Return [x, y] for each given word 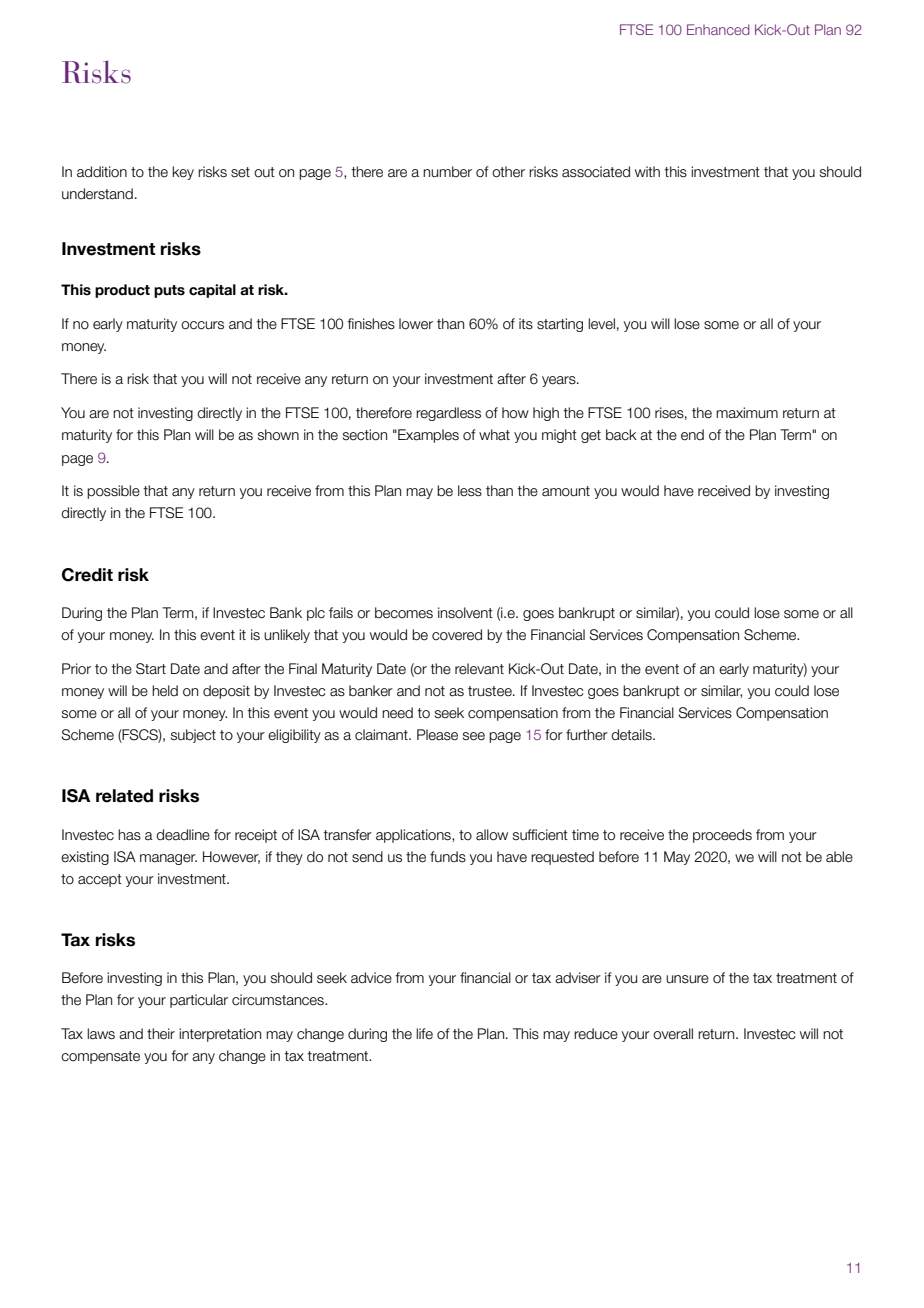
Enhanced [718, 29]
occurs [202, 325]
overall [673, 1034]
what [494, 435]
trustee [491, 691]
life [424, 1034]
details [632, 735]
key [183, 173]
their [161, 1034]
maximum [747, 413]
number [447, 172]
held [165, 691]
